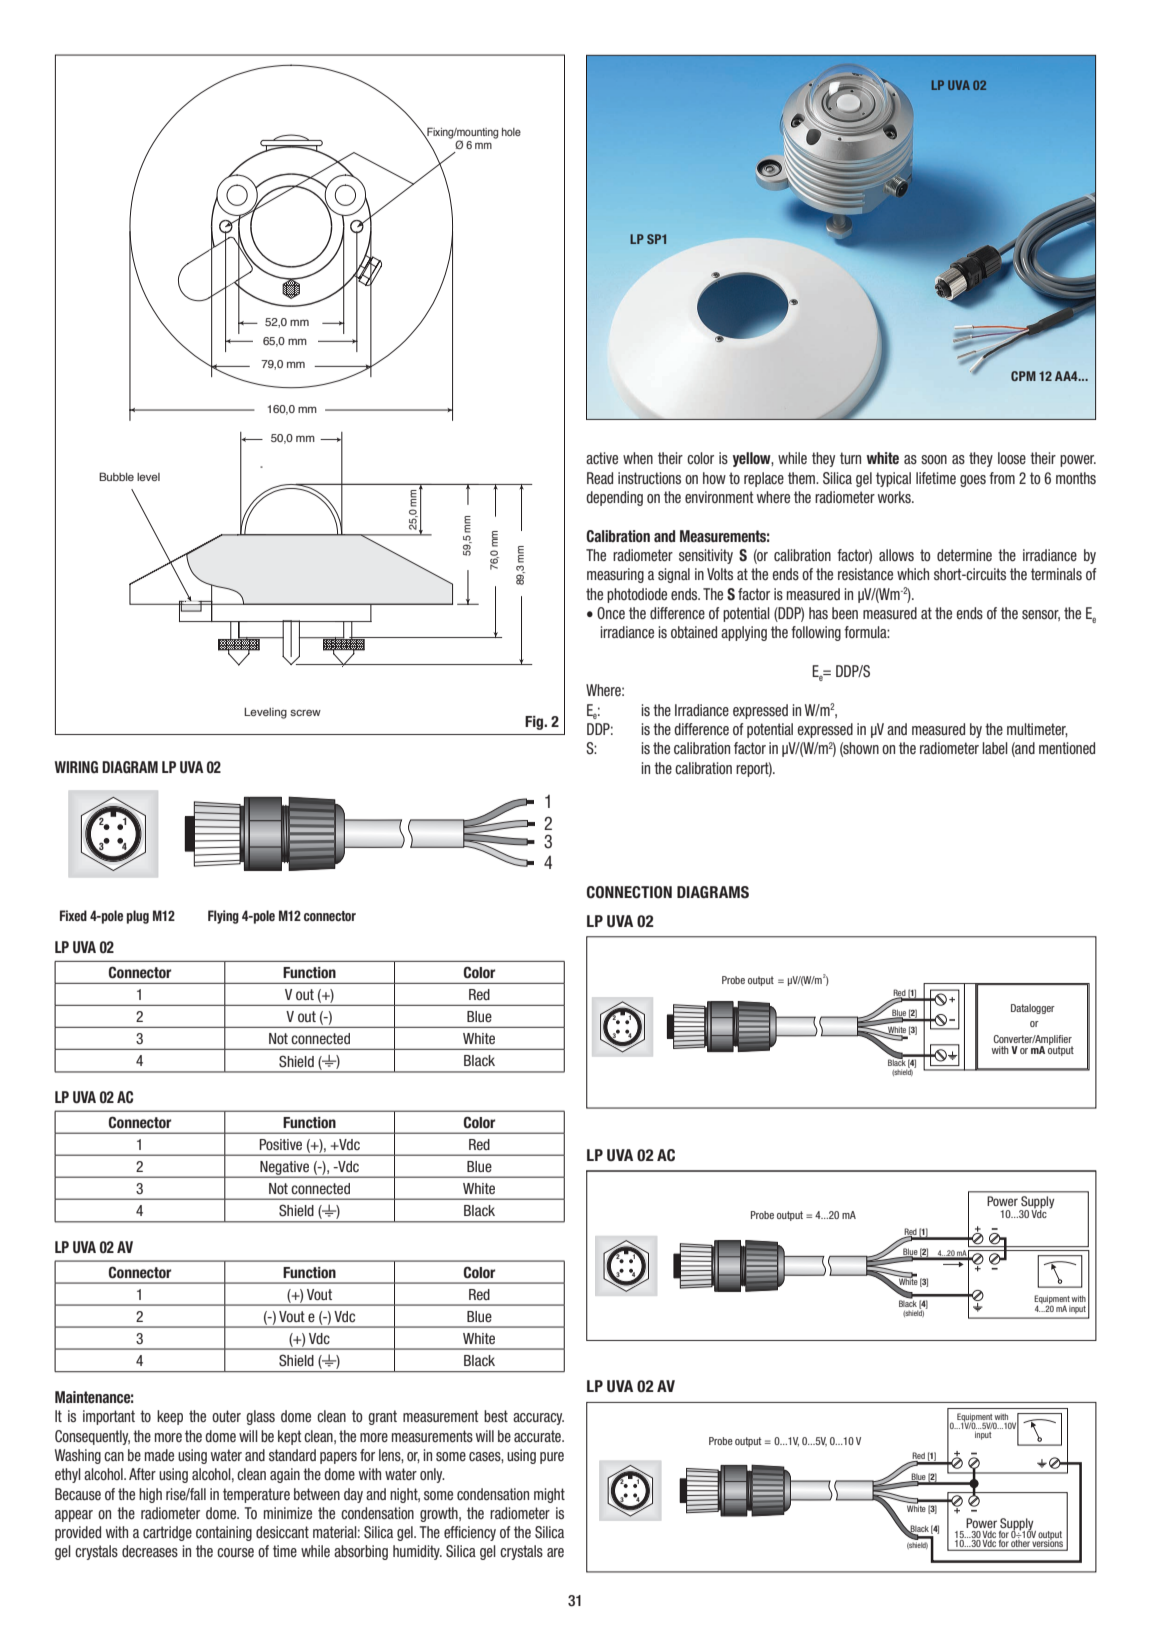 This image has width=1151, height=1627. I want to click on screw, so click(305, 712).
